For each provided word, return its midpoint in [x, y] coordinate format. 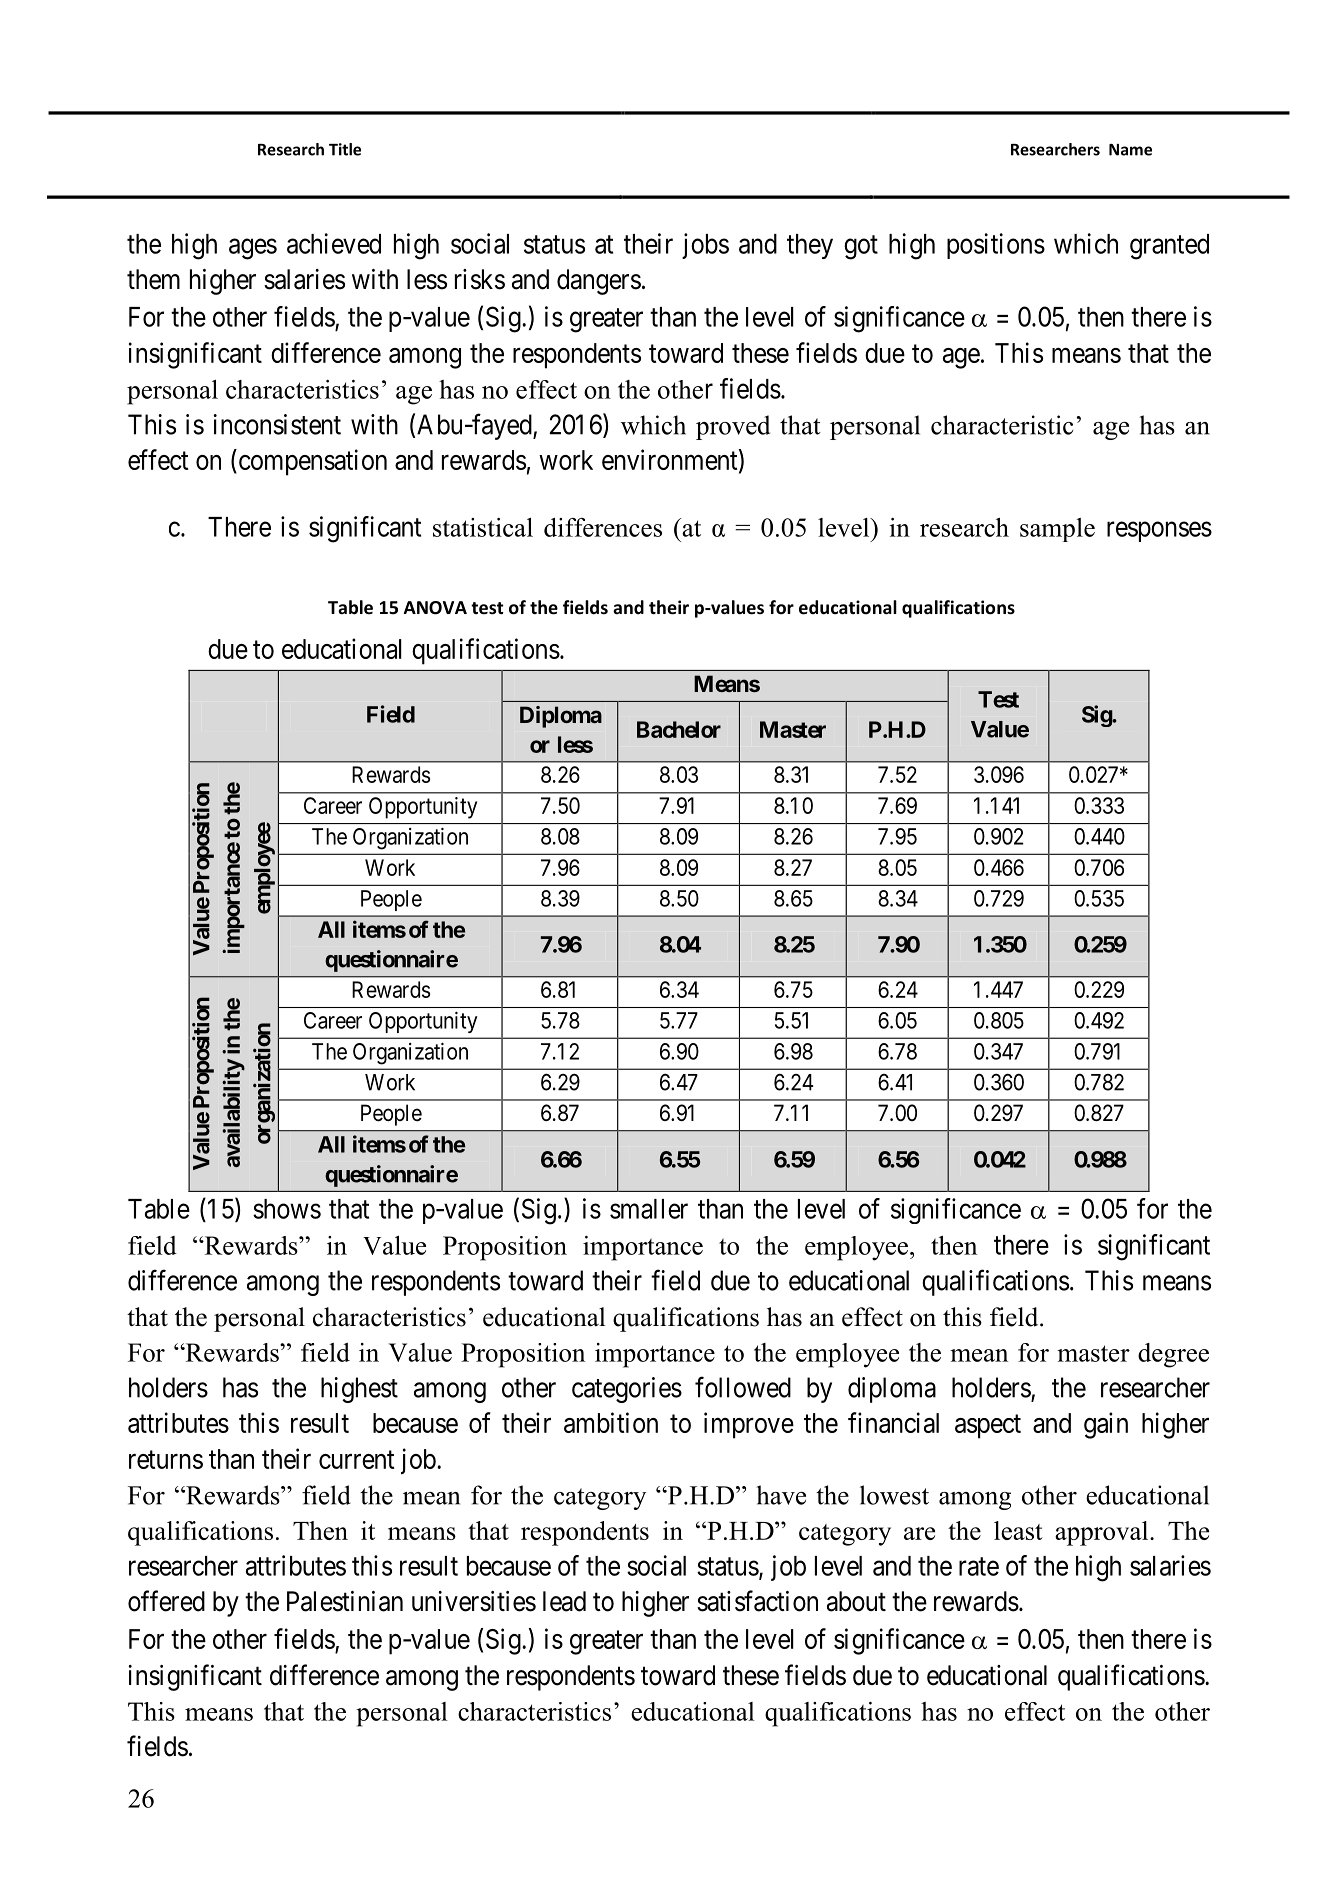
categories [627, 1390]
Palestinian [345, 1601]
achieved [334, 243]
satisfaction [757, 1601]
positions [996, 246]
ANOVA [435, 608]
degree [1173, 1355]
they [810, 246]
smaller [649, 1209]
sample [1057, 530]
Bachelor [679, 729]
